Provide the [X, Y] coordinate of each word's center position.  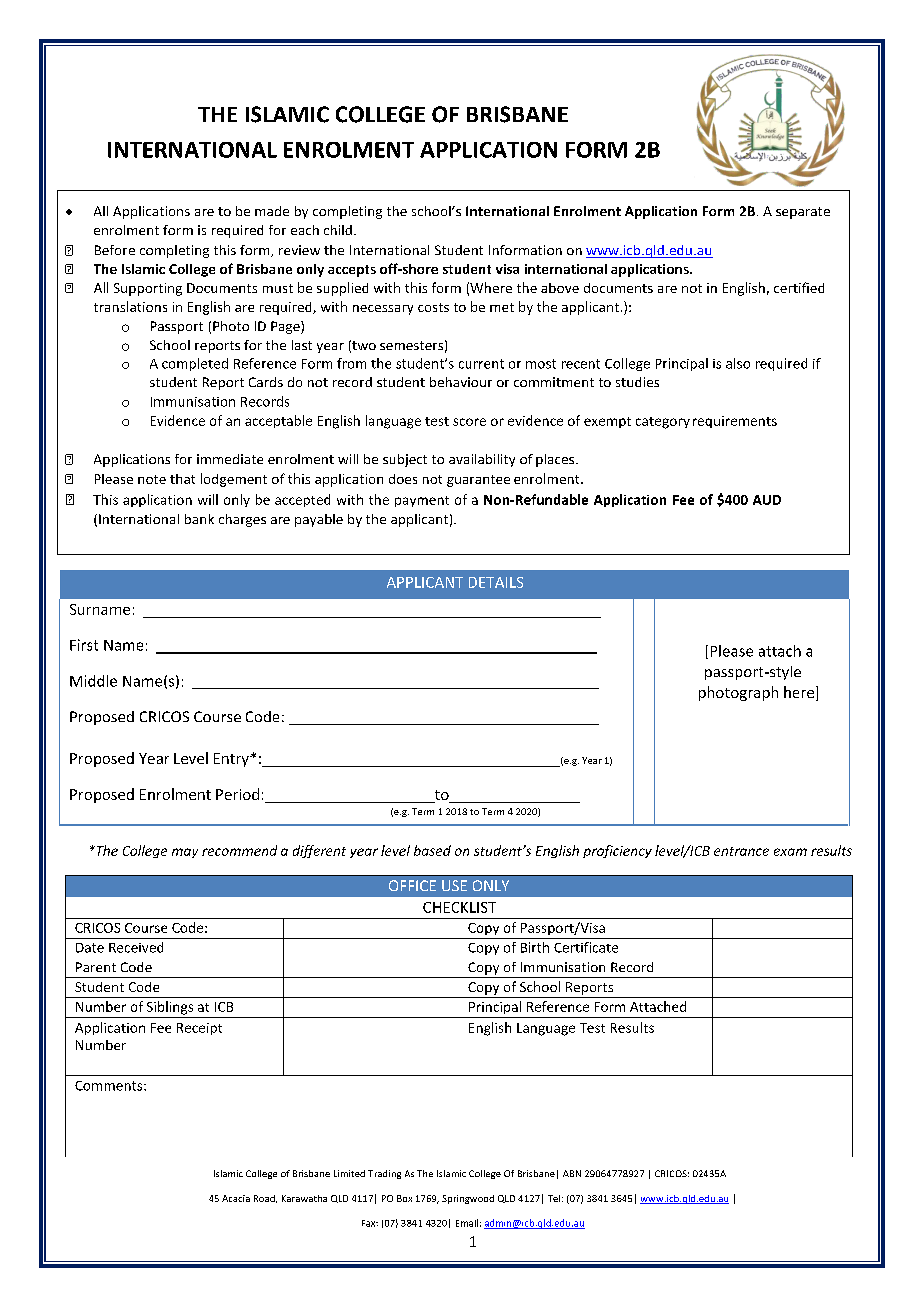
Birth [535, 947]
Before [115, 250]
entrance [741, 851]
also [738, 363]
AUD [767, 500]
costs [433, 307]
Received [136, 947]
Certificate [586, 947]
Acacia [236, 1198]
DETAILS [496, 582]
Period [237, 794]
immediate [230, 459]
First [84, 645]
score [469, 422]
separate [803, 213]
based [432, 850]
